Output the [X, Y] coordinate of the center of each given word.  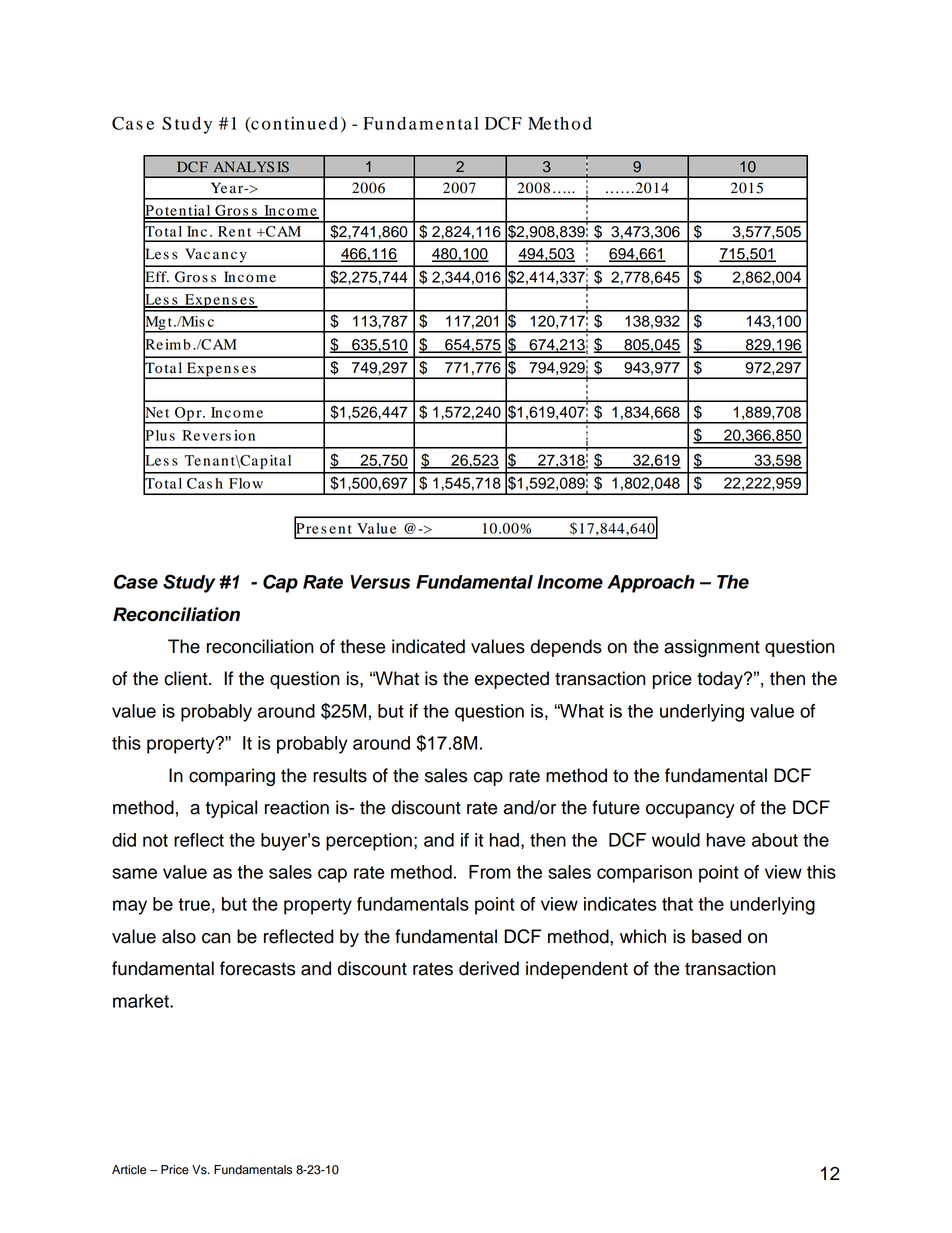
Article [129, 1170]
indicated [428, 646]
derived [489, 968]
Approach [651, 584]
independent [577, 970]
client [187, 678]
